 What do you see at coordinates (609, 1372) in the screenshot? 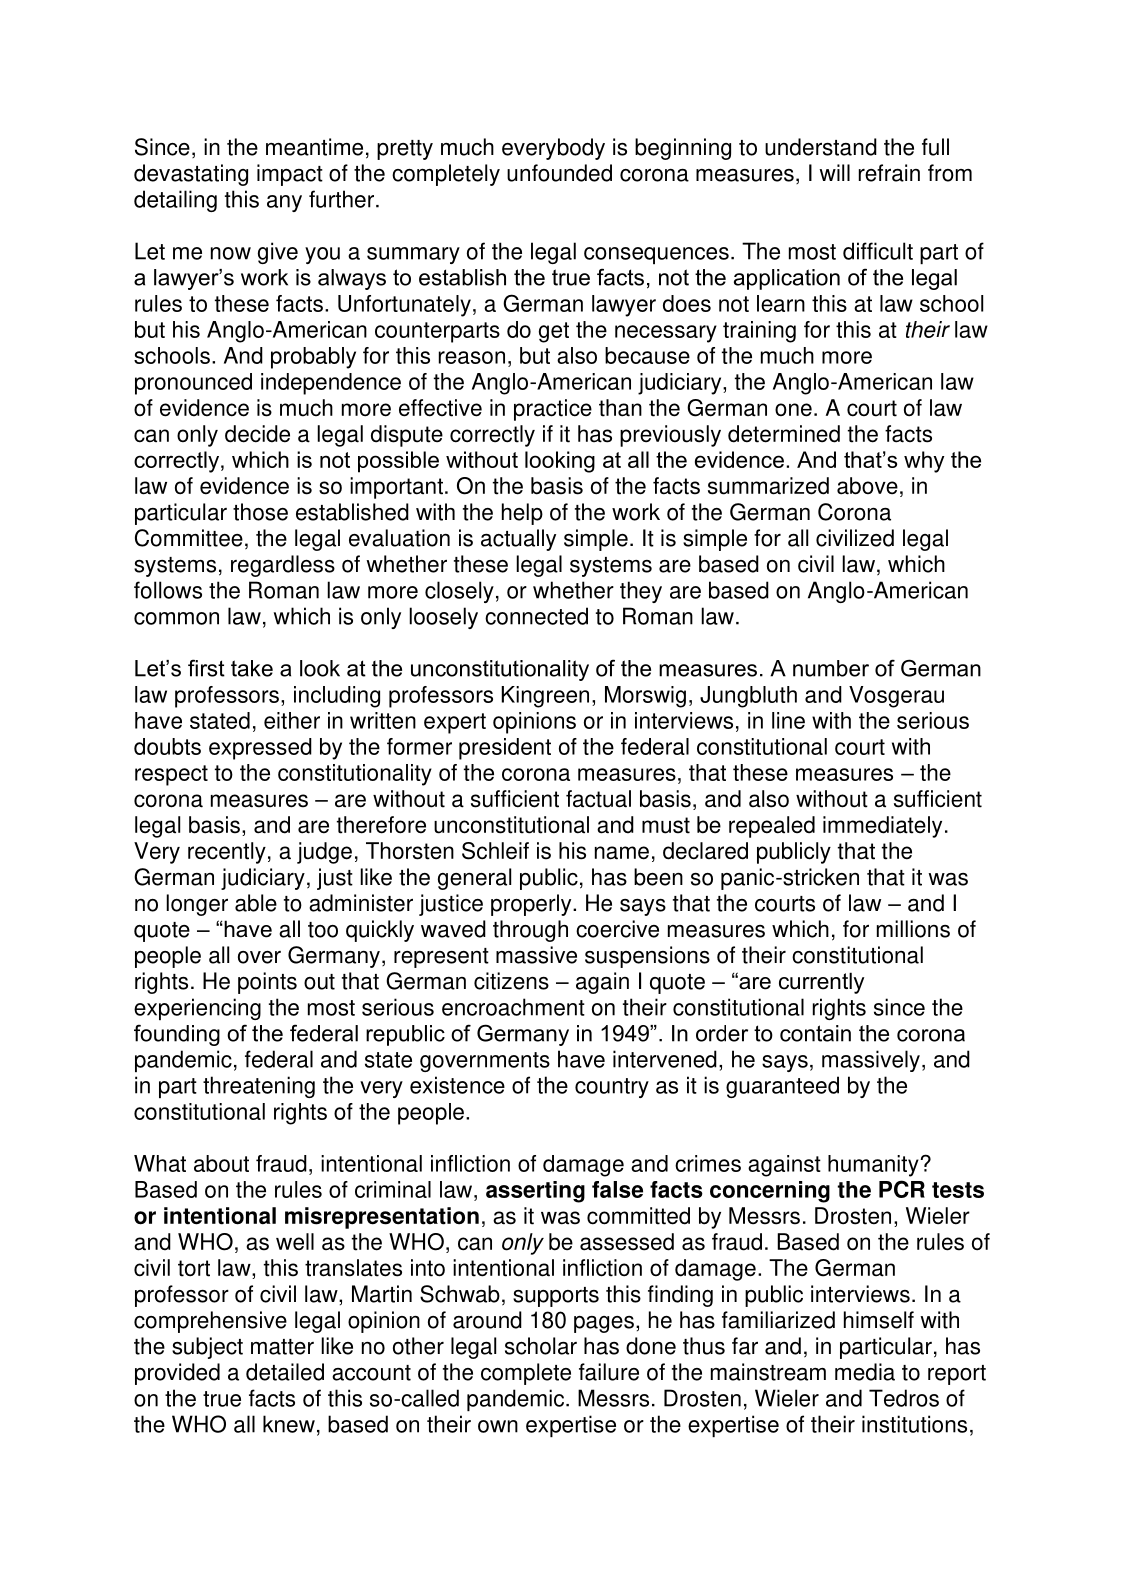
I see `failure` at bounding box center [609, 1372].
